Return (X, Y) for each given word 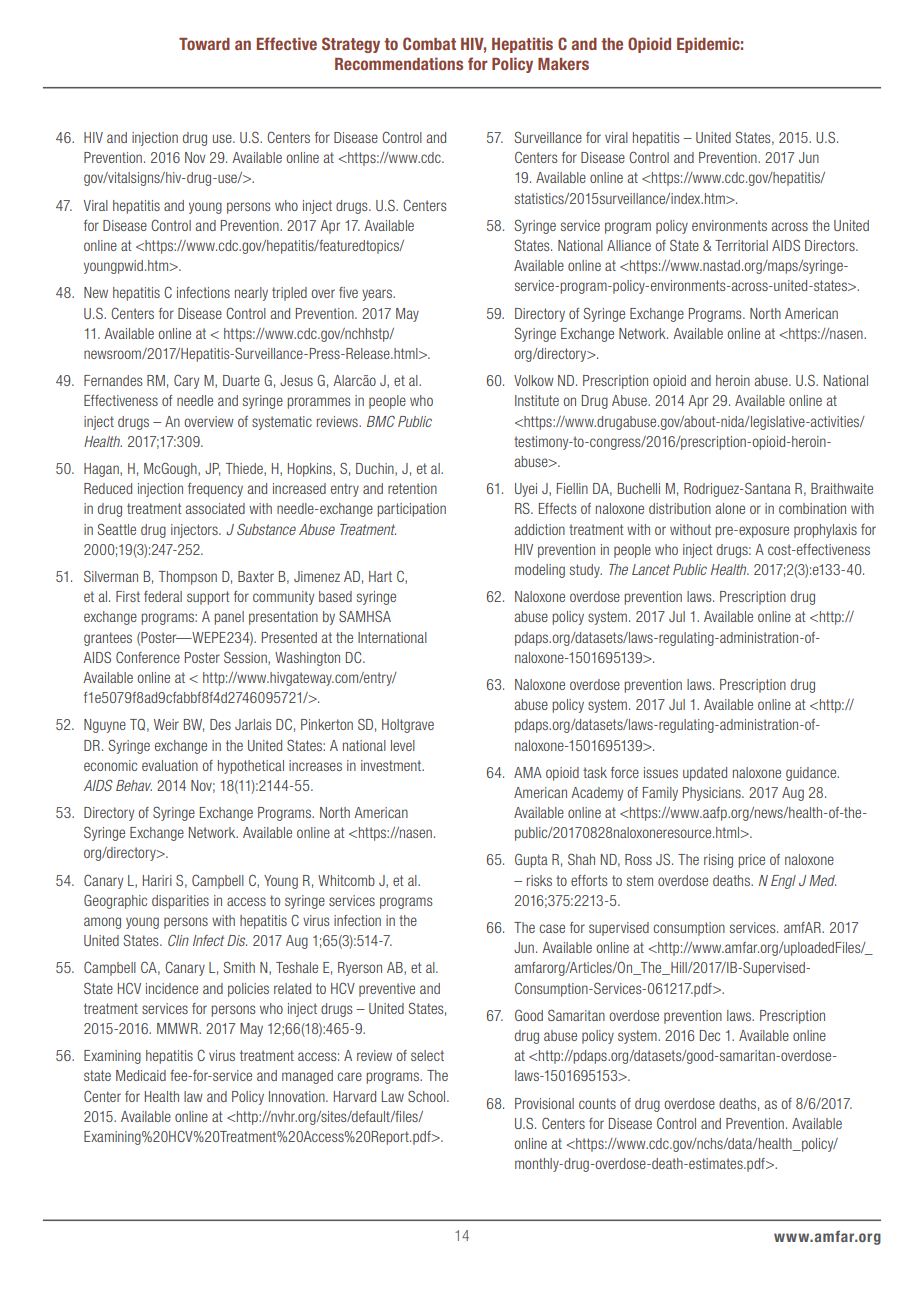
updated (705, 774)
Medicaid (141, 1075)
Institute (537, 400)
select (427, 1055)
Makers (563, 64)
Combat (429, 43)
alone (730, 508)
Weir (166, 724)
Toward (204, 44)
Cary (186, 382)
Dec (710, 1035)
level (403, 745)
